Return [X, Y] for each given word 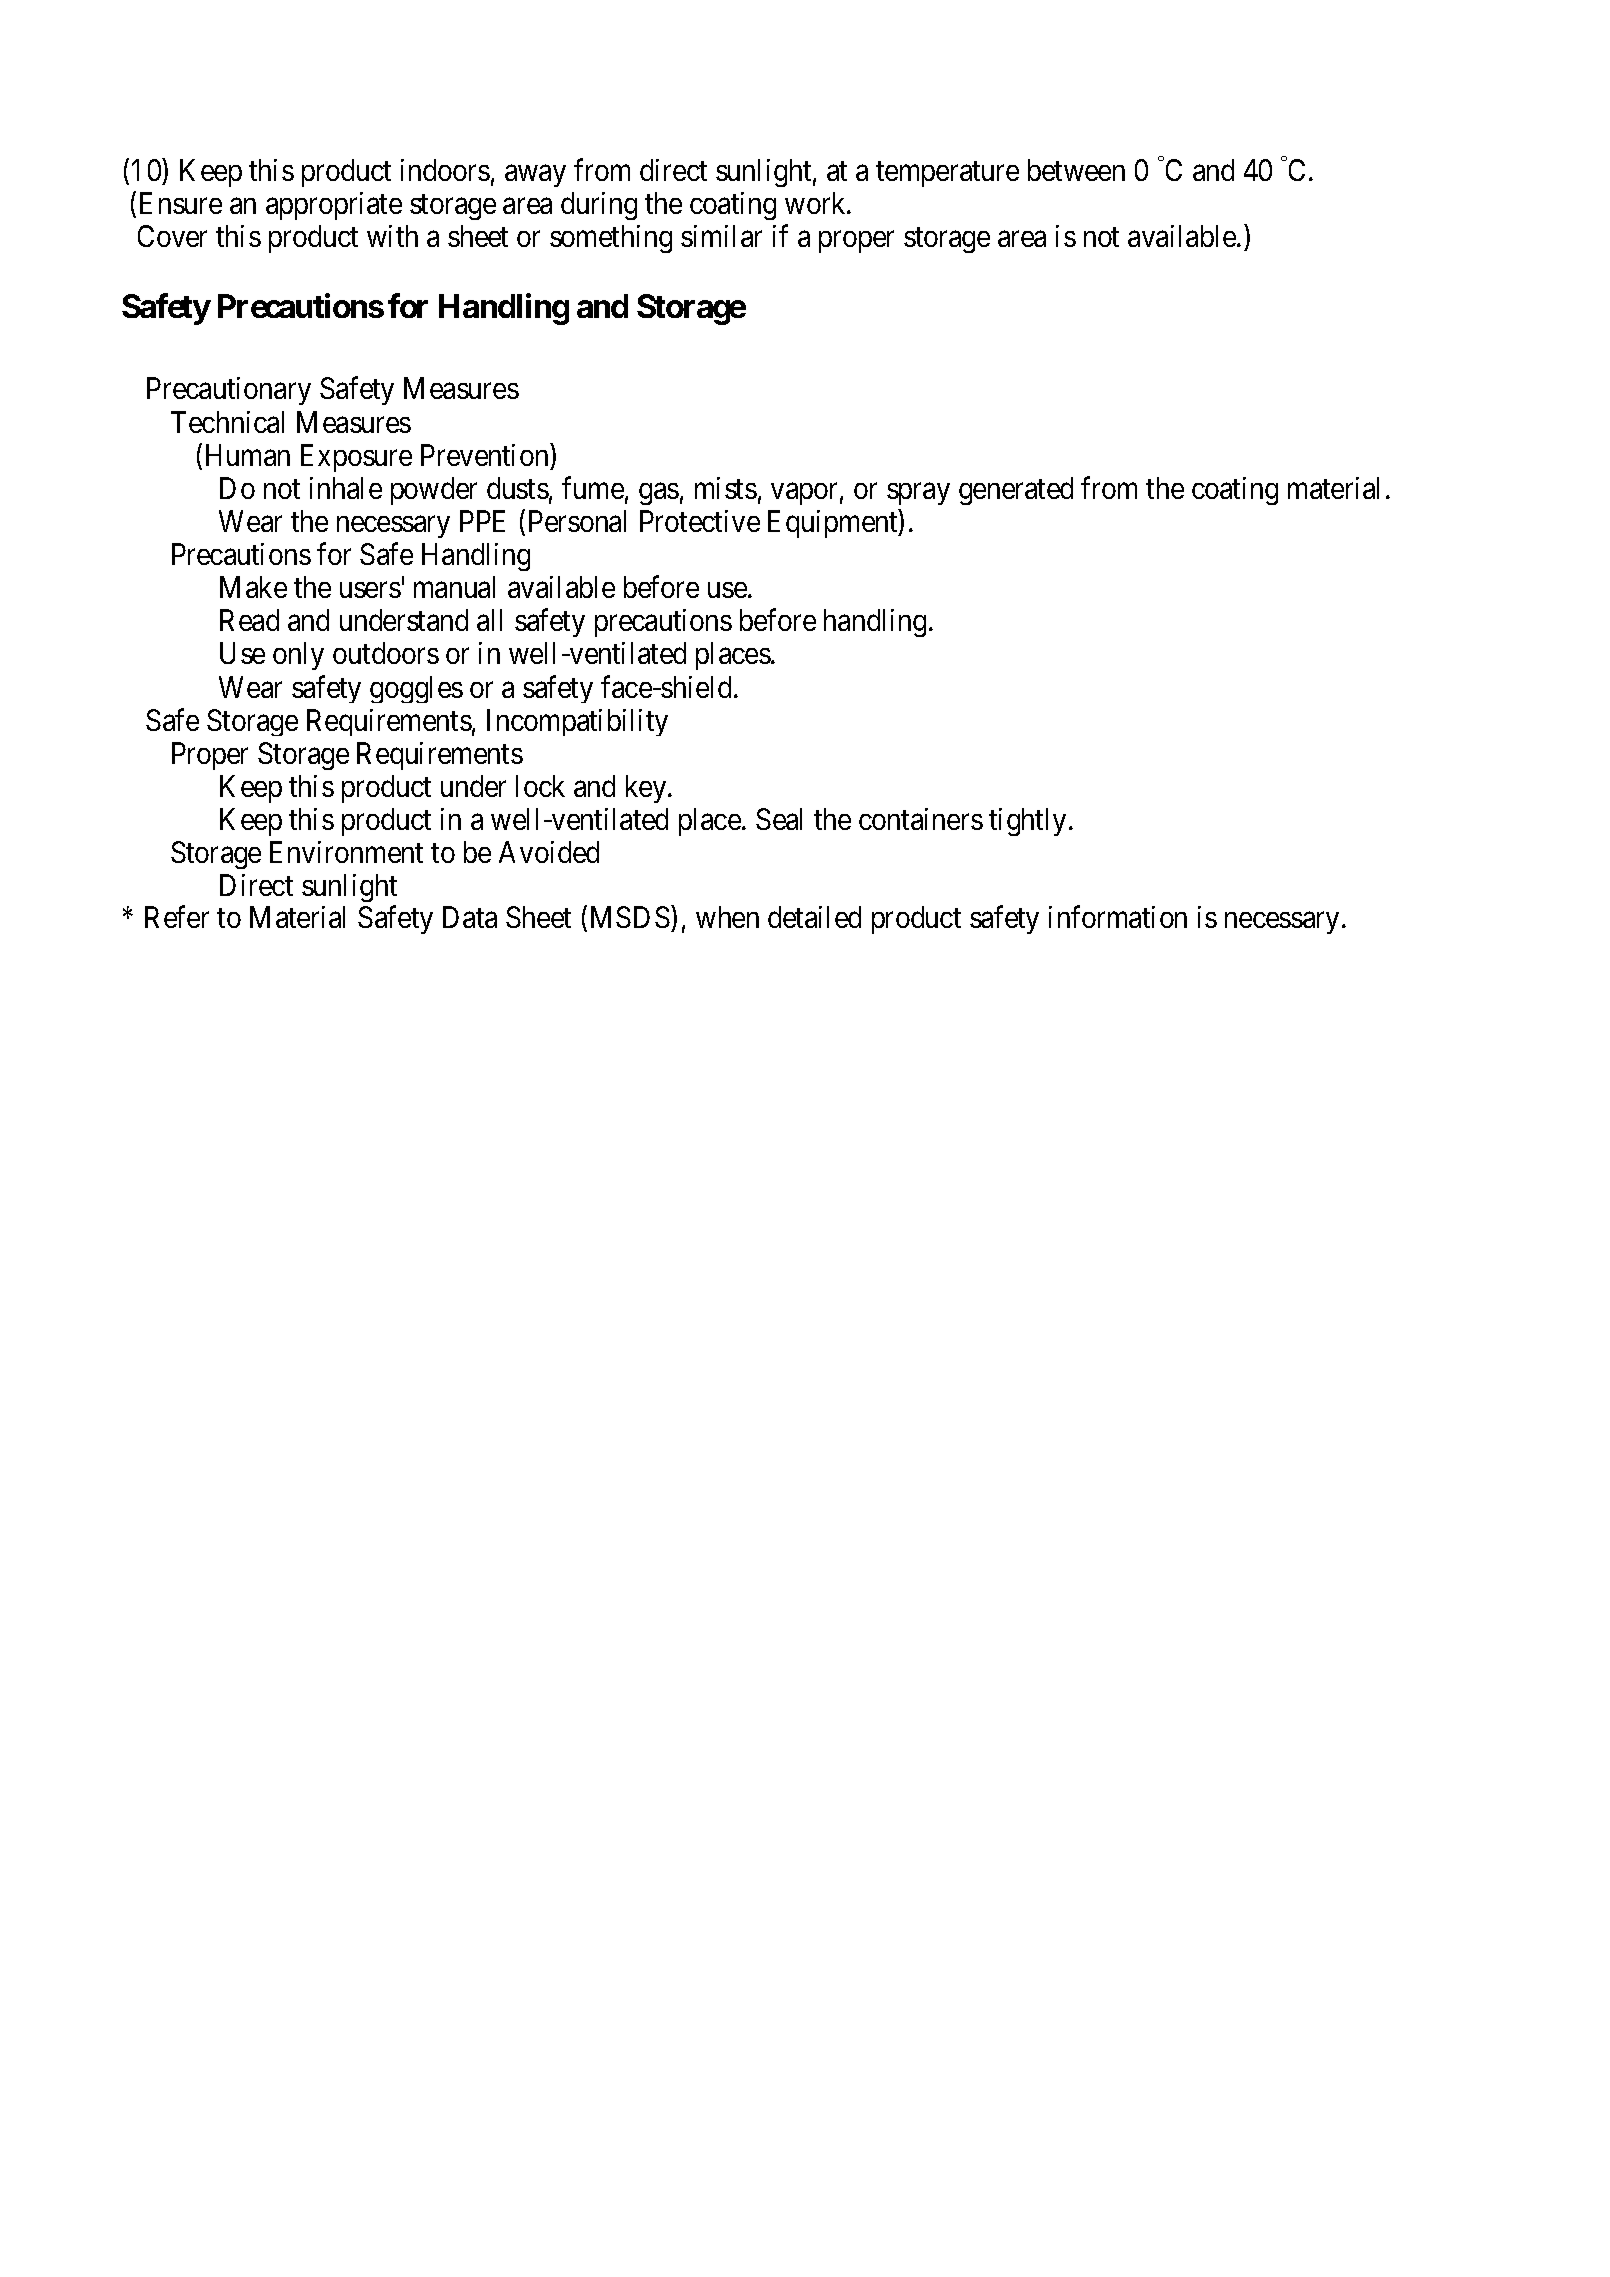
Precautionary [229, 391]
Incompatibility [577, 722]
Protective [700, 521]
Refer [177, 917]
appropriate [334, 206]
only [298, 656]
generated [1016, 491]
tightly [1027, 822]
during [599, 206]
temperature [947, 174]
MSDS [630, 917]
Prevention [486, 454]
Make [253, 587]
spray [918, 494]
